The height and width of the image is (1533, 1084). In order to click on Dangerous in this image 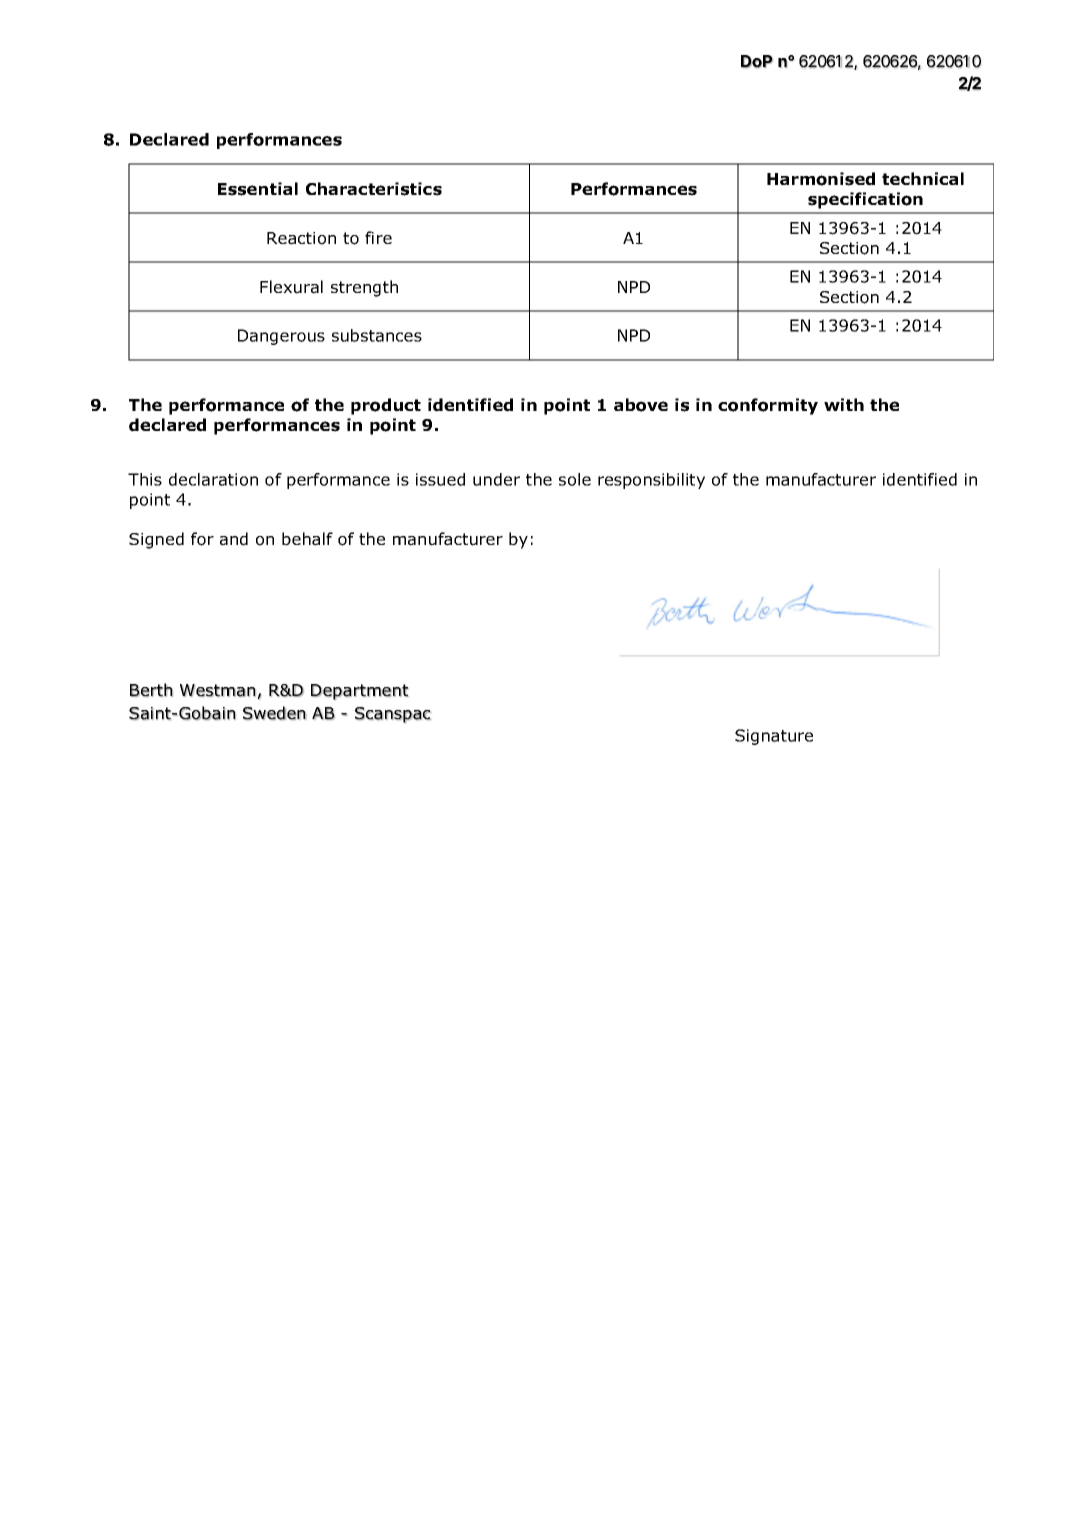, I will do `click(281, 337)`.
